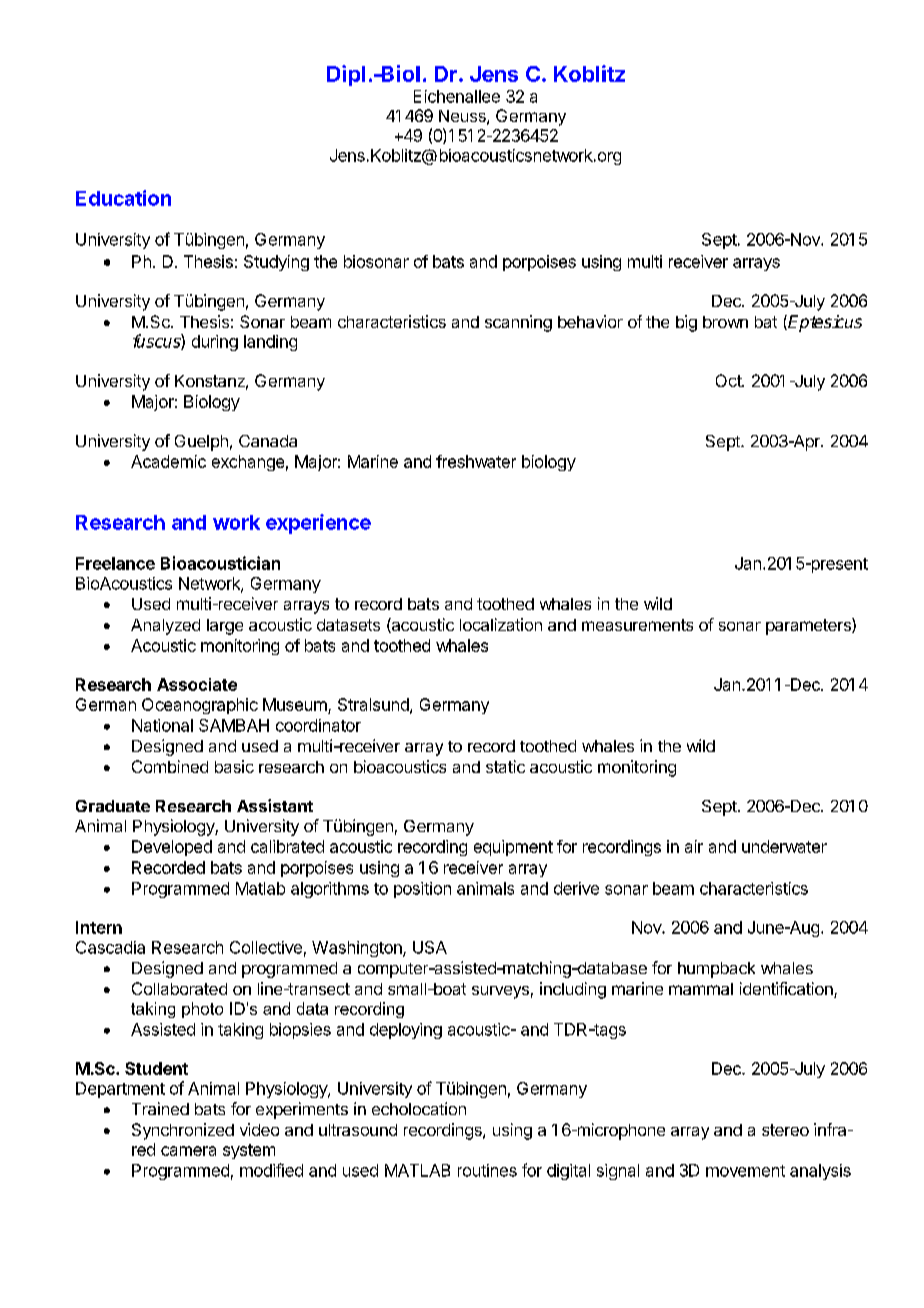 The image size is (924, 1308). What do you see at coordinates (123, 198) in the page?
I see `Education` at bounding box center [123, 198].
